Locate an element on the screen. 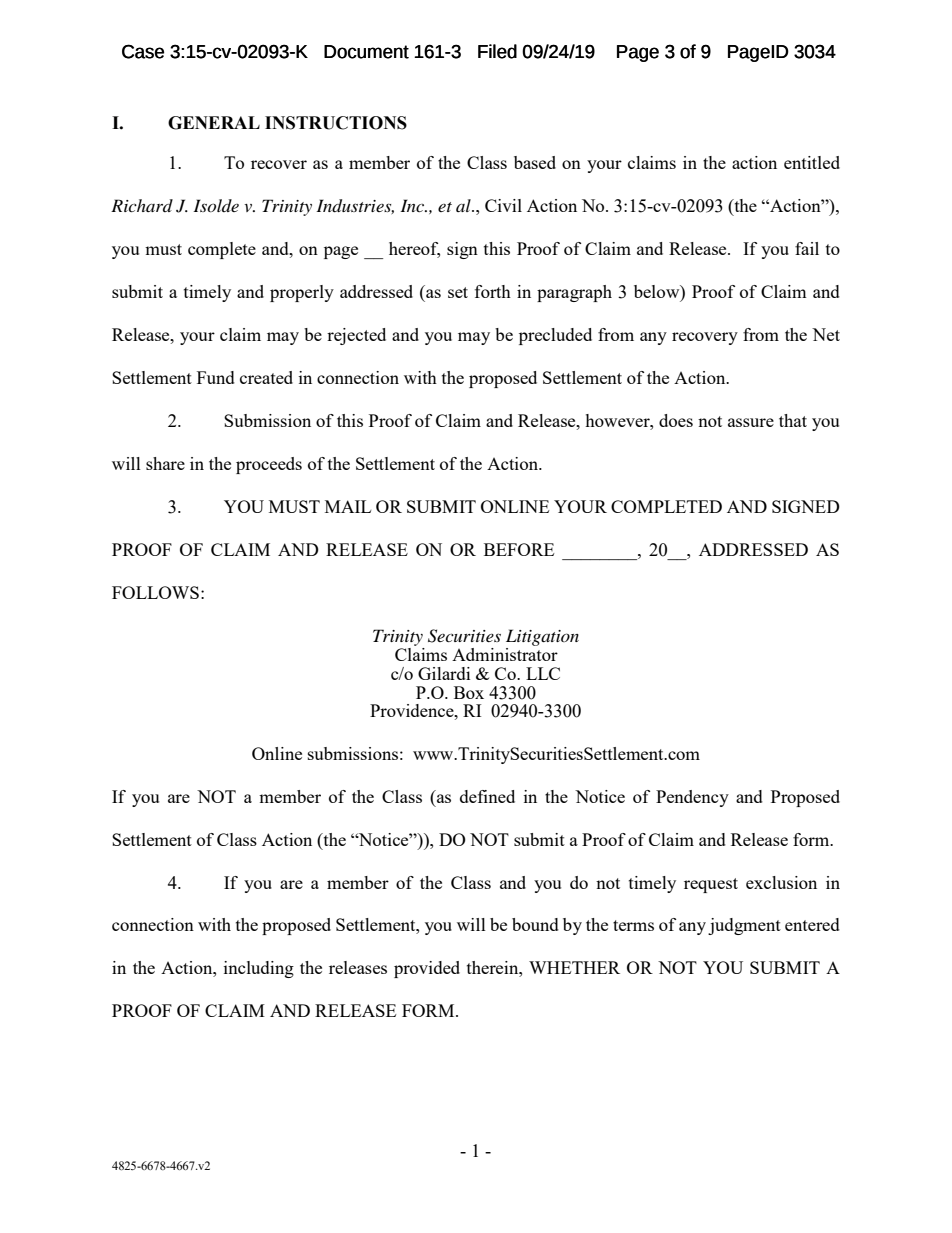 The width and height of the screenshot is (952, 1233). properly is located at coordinates (302, 293).
